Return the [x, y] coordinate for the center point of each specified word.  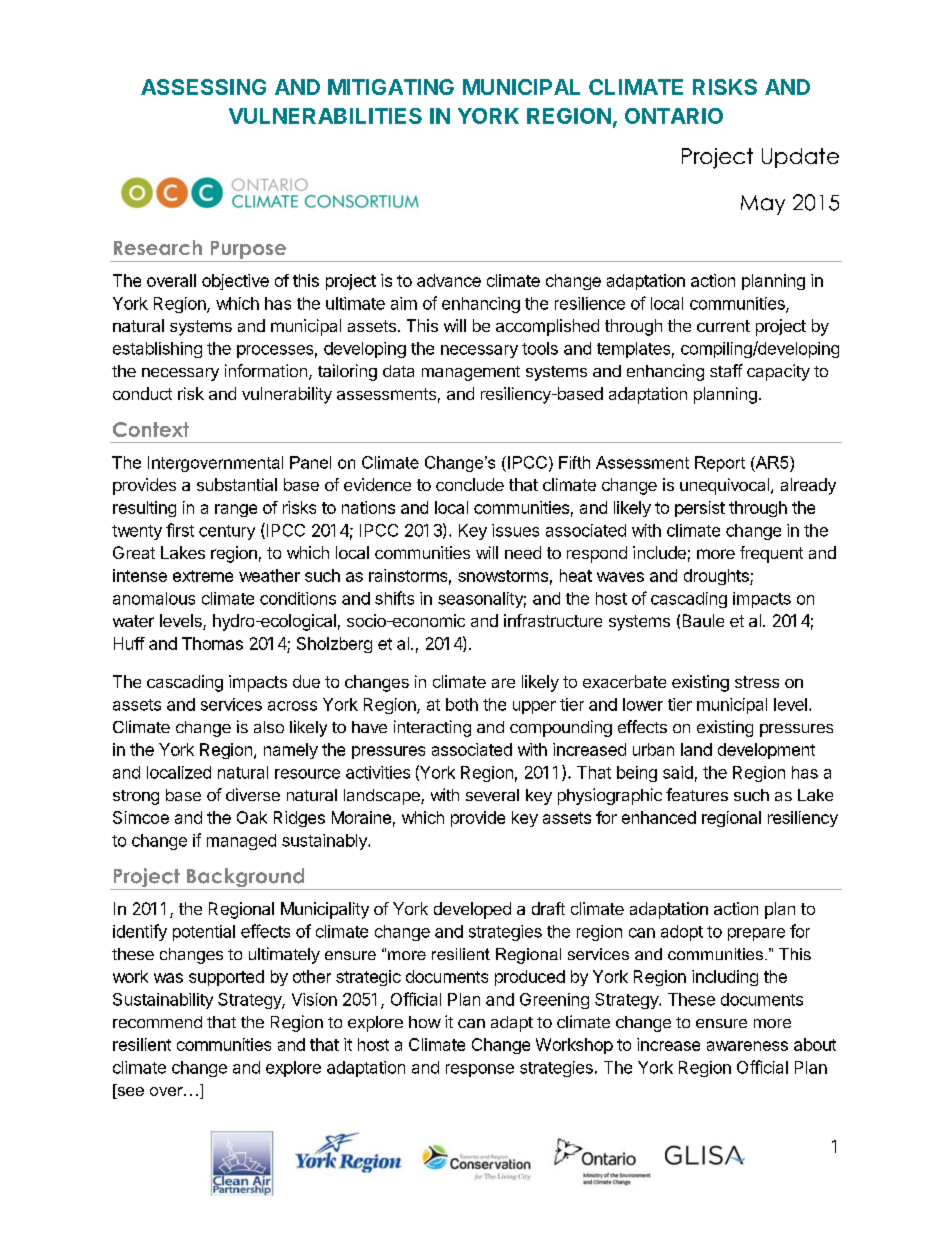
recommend [157, 1022]
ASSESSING [203, 87]
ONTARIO [674, 116]
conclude [470, 484]
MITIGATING [391, 87]
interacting [432, 728]
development [766, 751]
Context [151, 429]
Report [720, 464]
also [269, 727]
